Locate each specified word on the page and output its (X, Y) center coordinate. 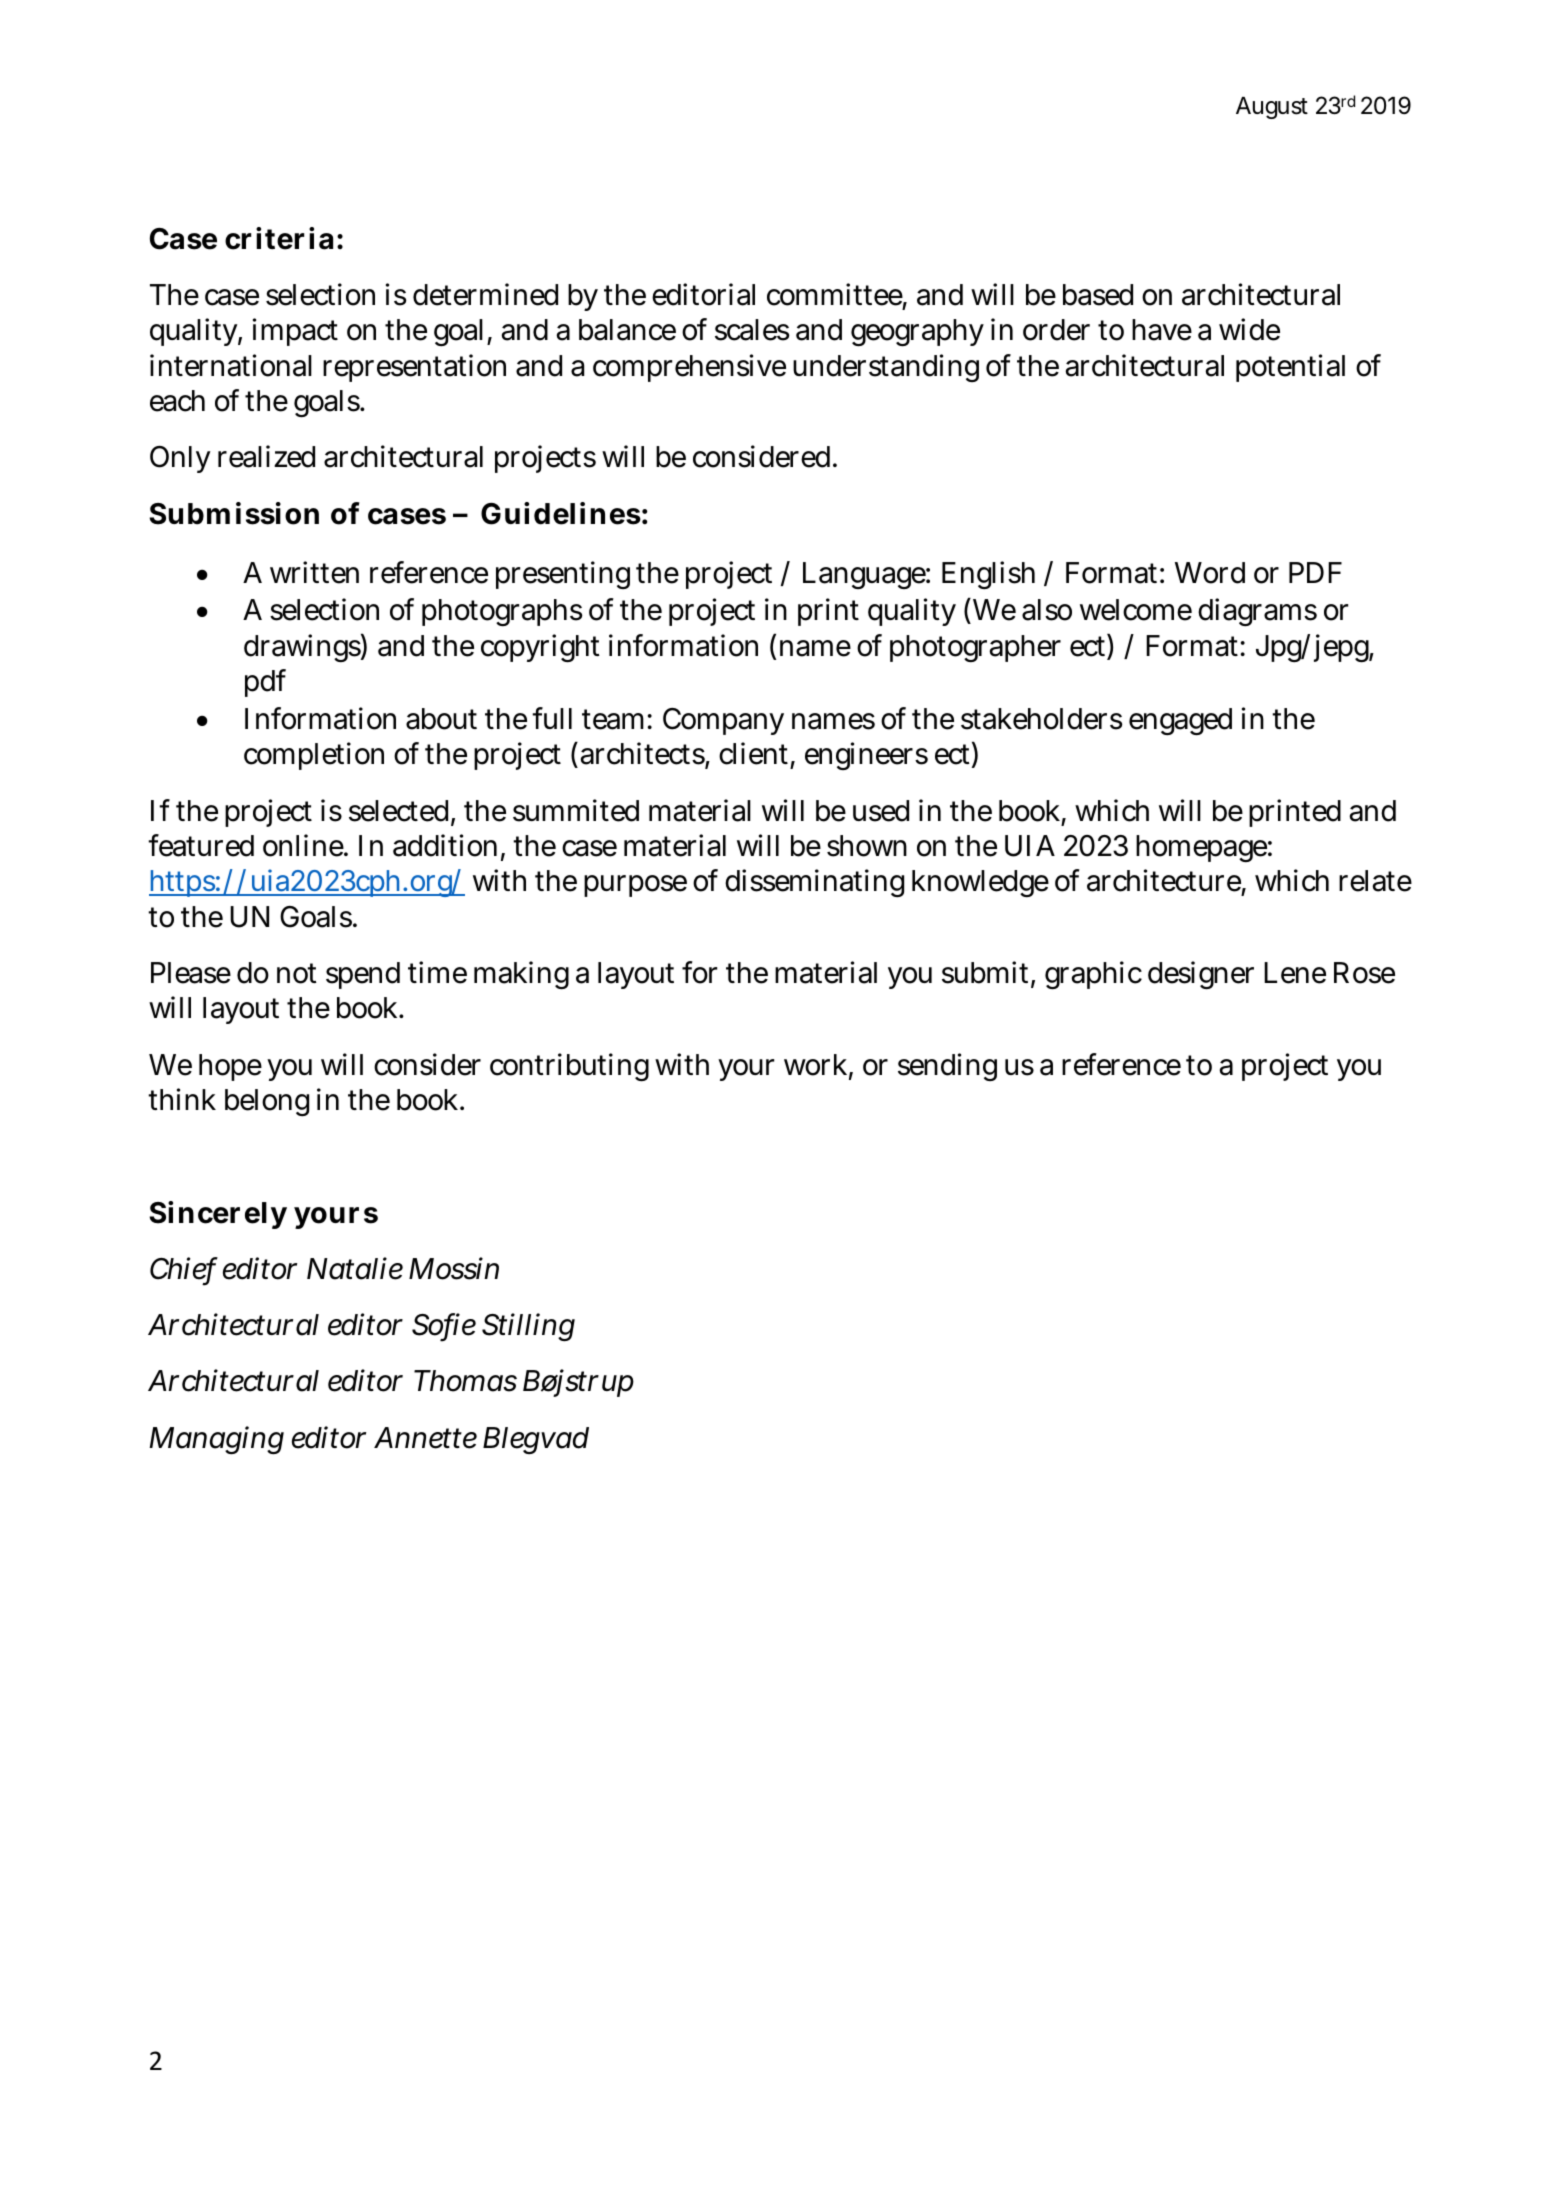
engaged (1180, 721)
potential (1290, 368)
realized (266, 456)
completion (314, 756)
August (1272, 108)
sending (947, 1067)
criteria (279, 238)
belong (267, 1102)
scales (752, 330)
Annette (425, 1438)
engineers (866, 756)
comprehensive (689, 368)
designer (1201, 975)
